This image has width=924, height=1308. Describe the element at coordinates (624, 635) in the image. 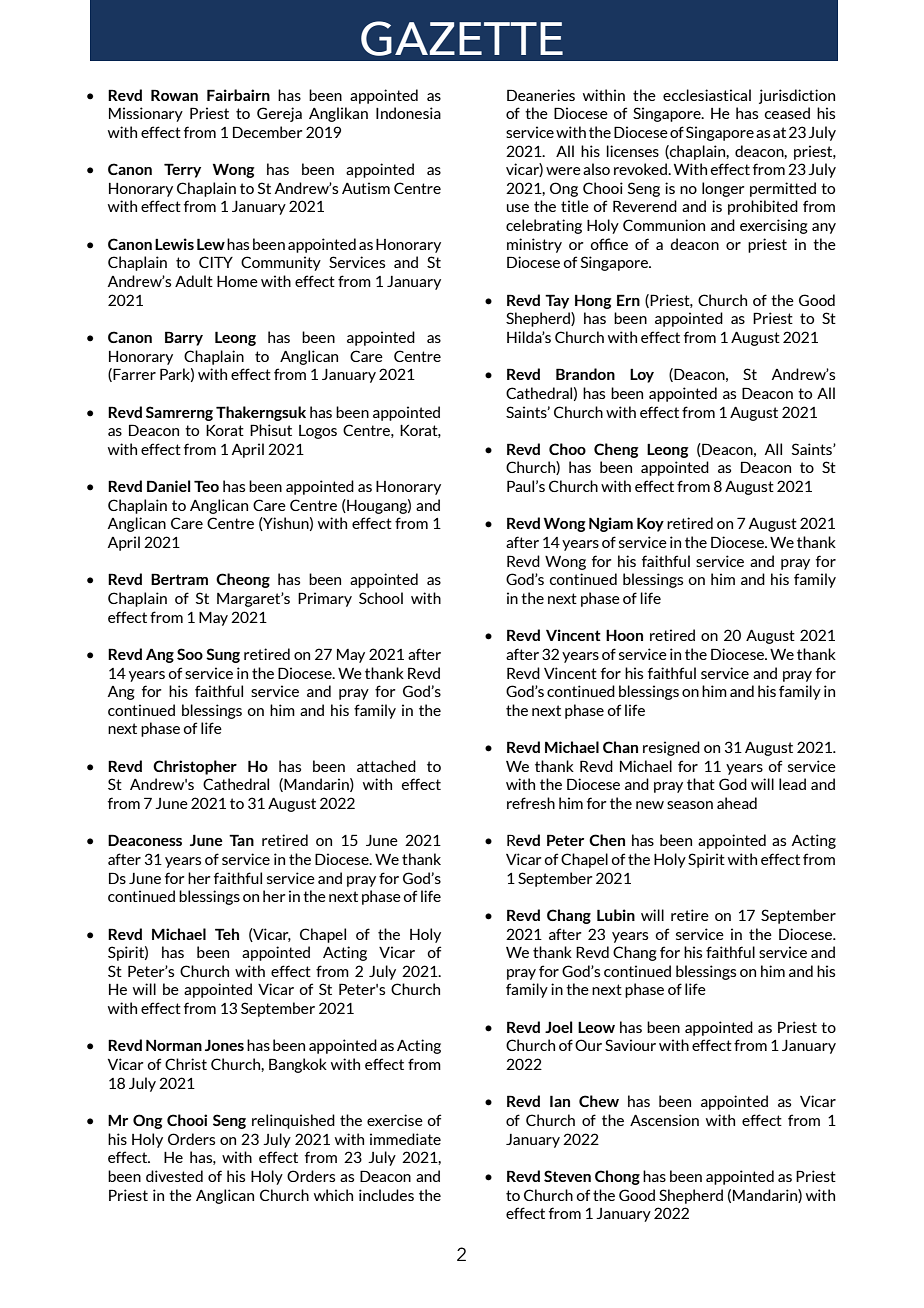

I see `Hoon` at that location.
